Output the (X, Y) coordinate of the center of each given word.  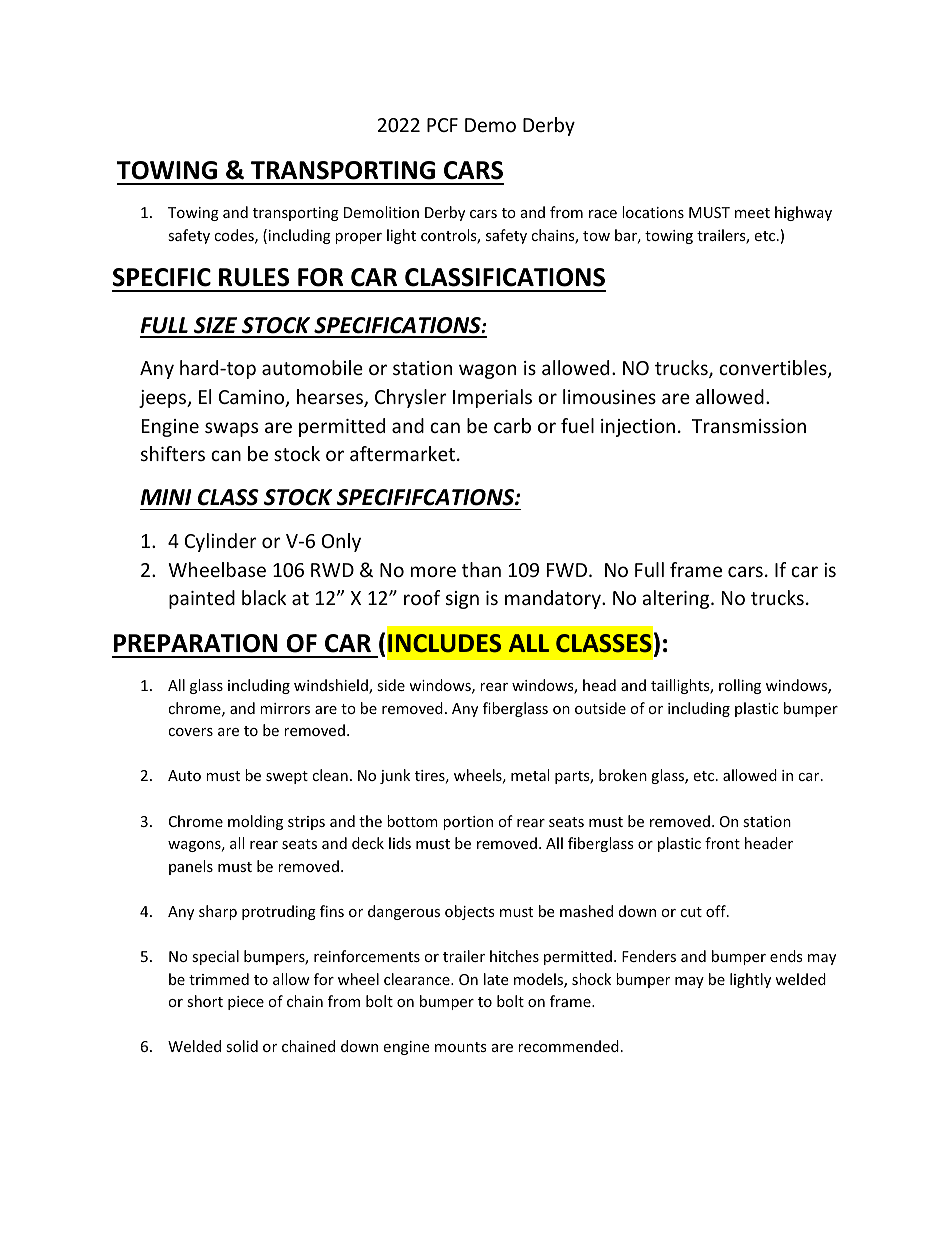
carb (512, 425)
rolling (740, 686)
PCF (442, 125)
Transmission (749, 426)
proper (358, 238)
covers (190, 732)
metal (530, 775)
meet (752, 213)
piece (246, 1003)
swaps (231, 429)
